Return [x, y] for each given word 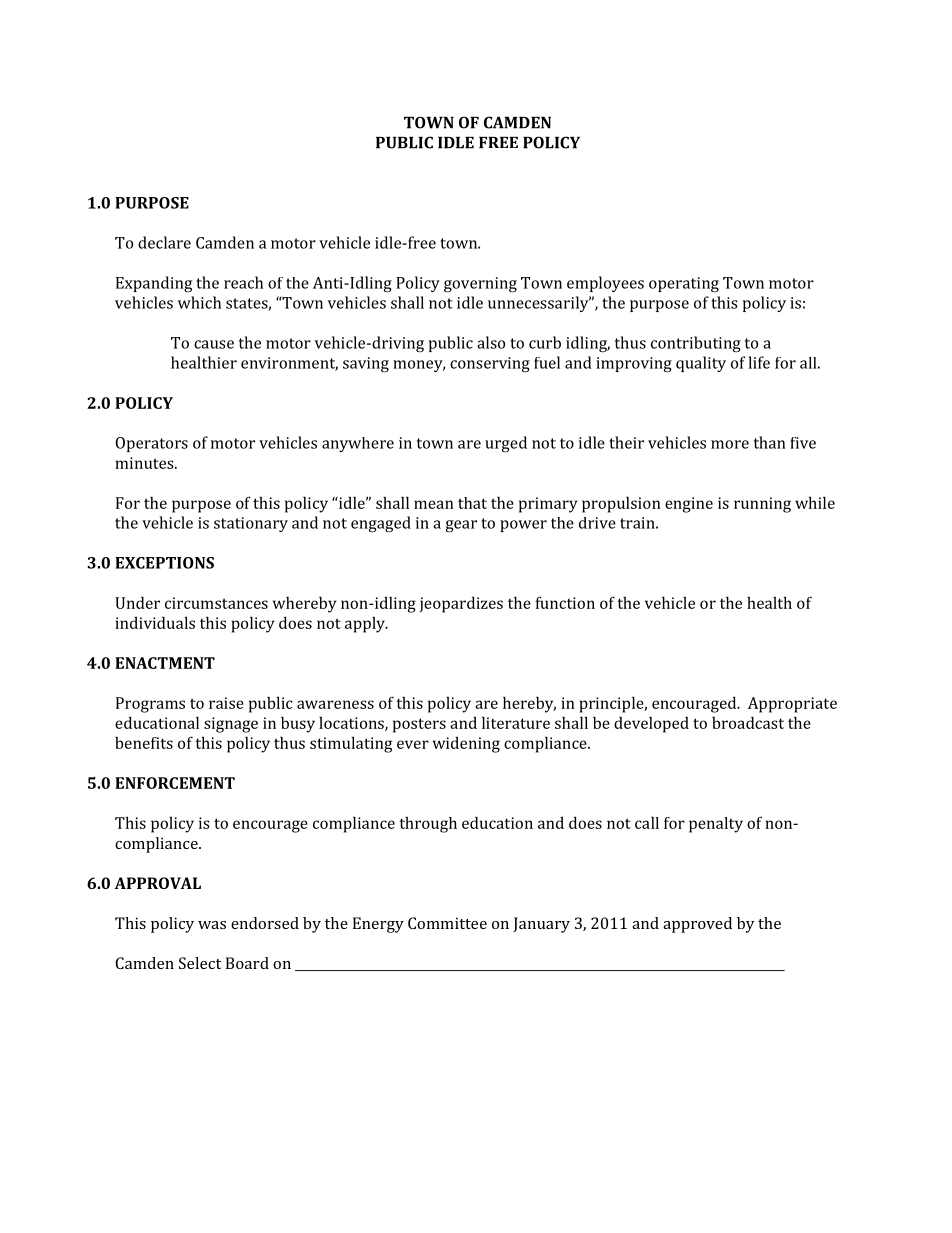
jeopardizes [461, 604]
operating [684, 285]
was [212, 925]
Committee [447, 923]
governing [480, 285]
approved [697, 925]
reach [243, 282]
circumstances [216, 603]
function [565, 602]
